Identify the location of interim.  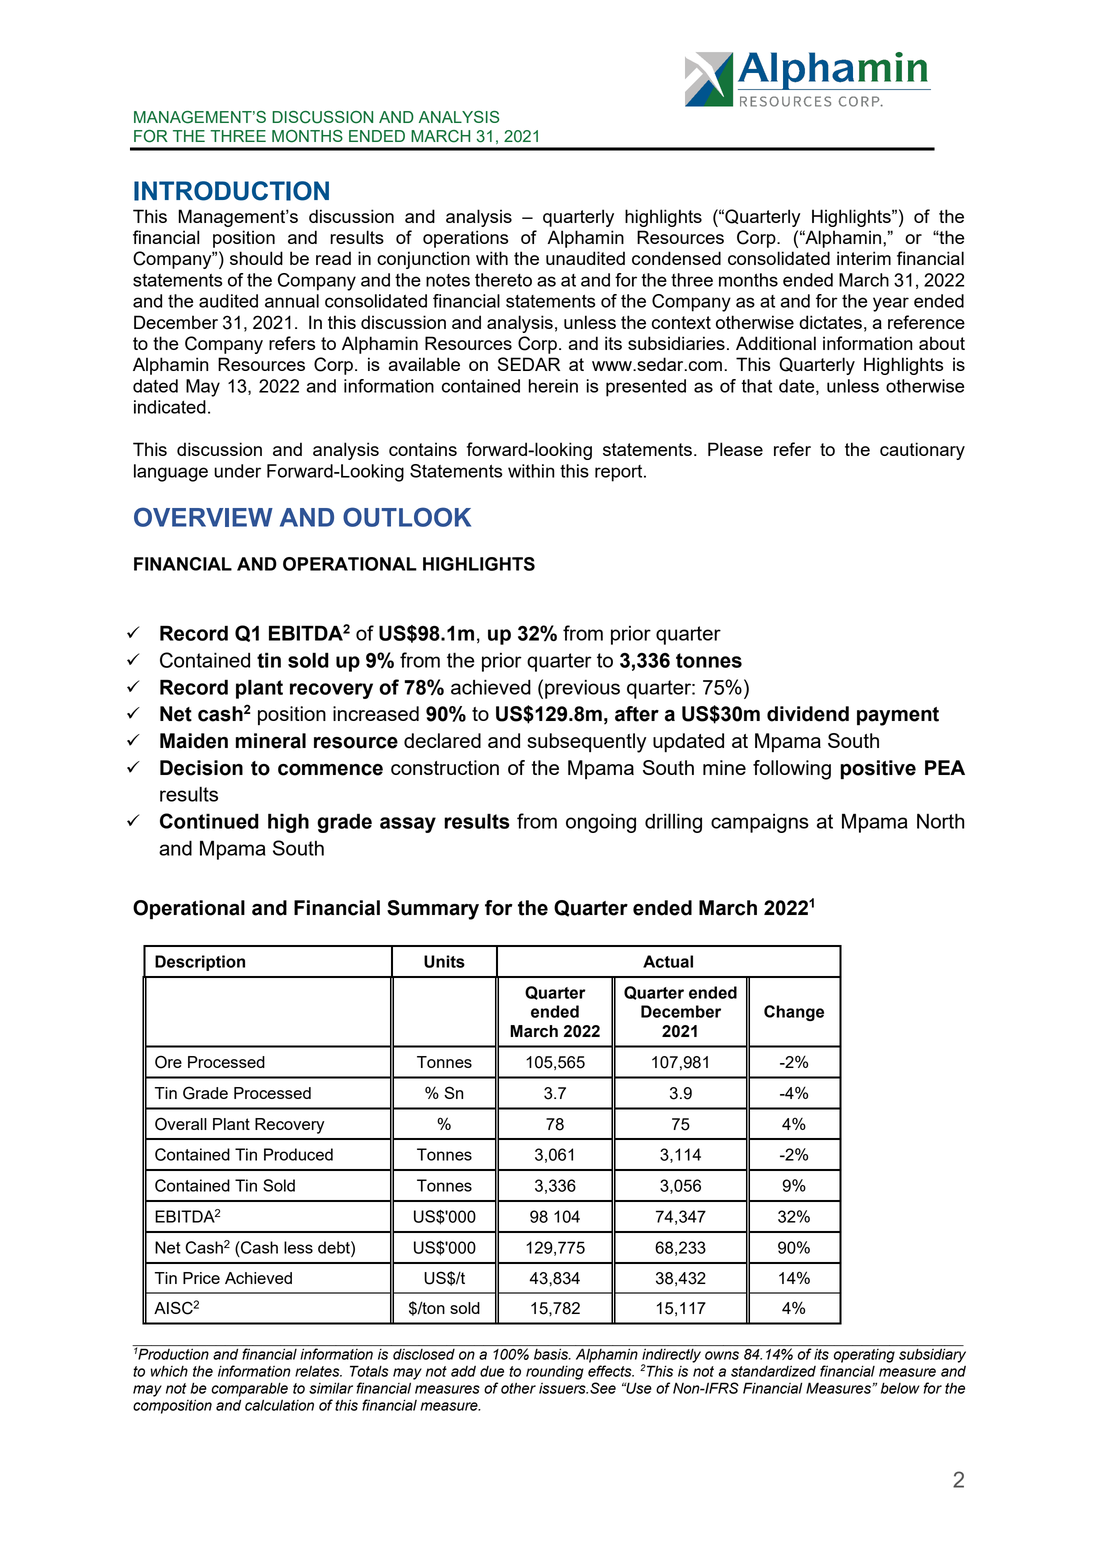
(864, 258).
